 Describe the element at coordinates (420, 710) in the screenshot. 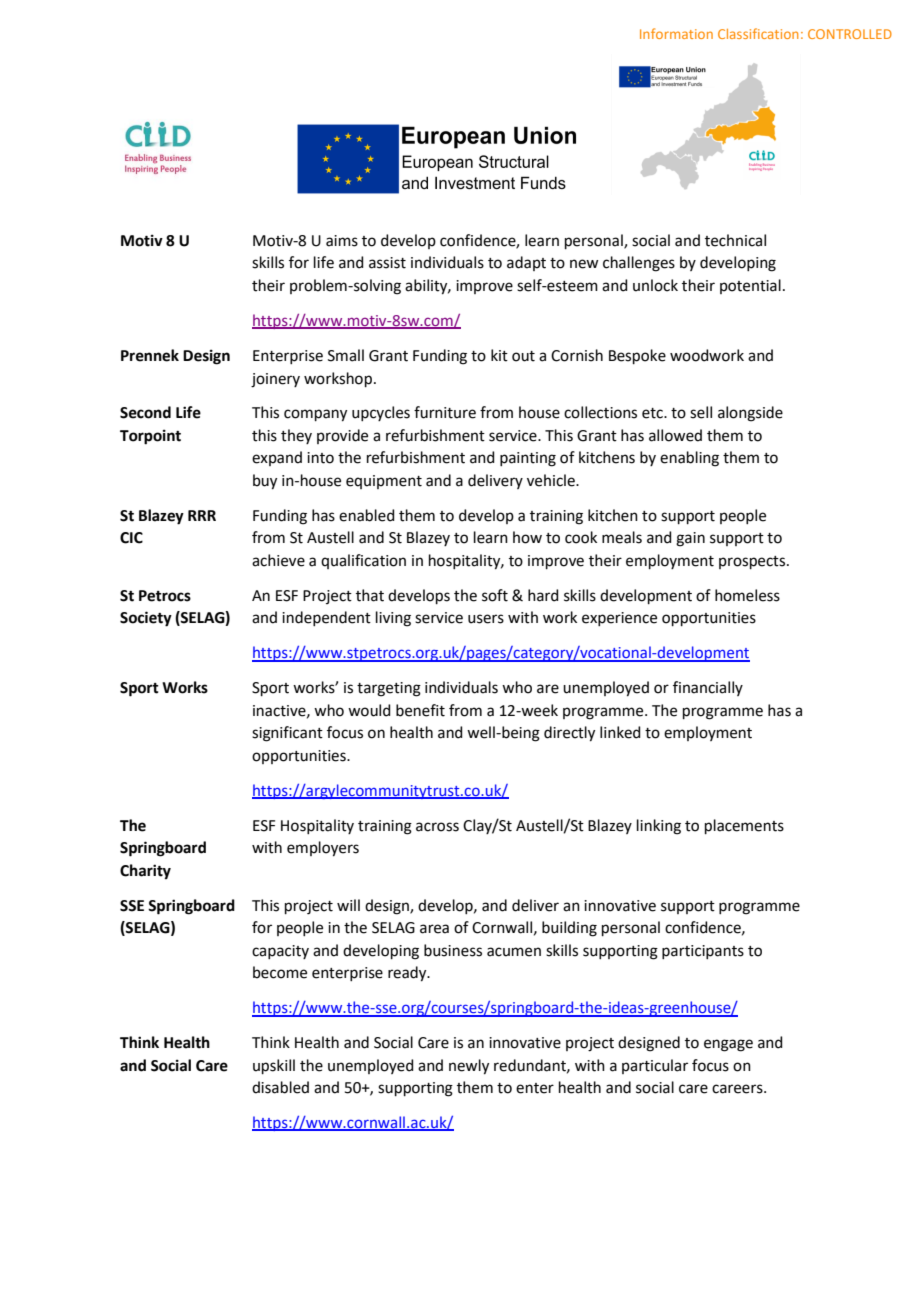

I see `benefit` at that location.
